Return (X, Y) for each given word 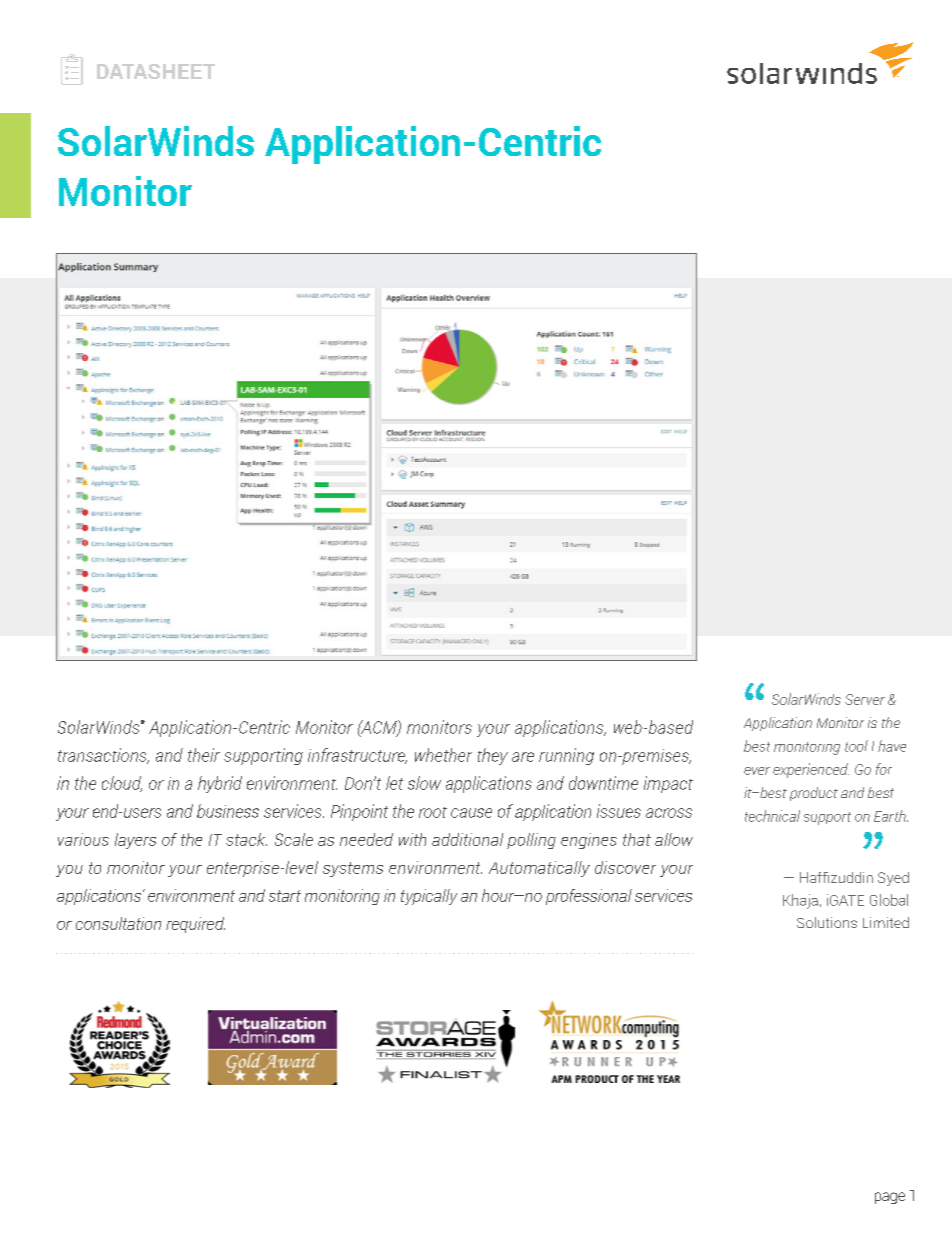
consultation (118, 923)
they (493, 756)
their (204, 755)
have (892, 746)
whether (443, 755)
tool (856, 746)
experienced (811, 770)
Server (865, 699)
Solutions (827, 922)
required (195, 925)
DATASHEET (156, 71)
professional (589, 897)
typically (429, 897)
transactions (103, 756)
